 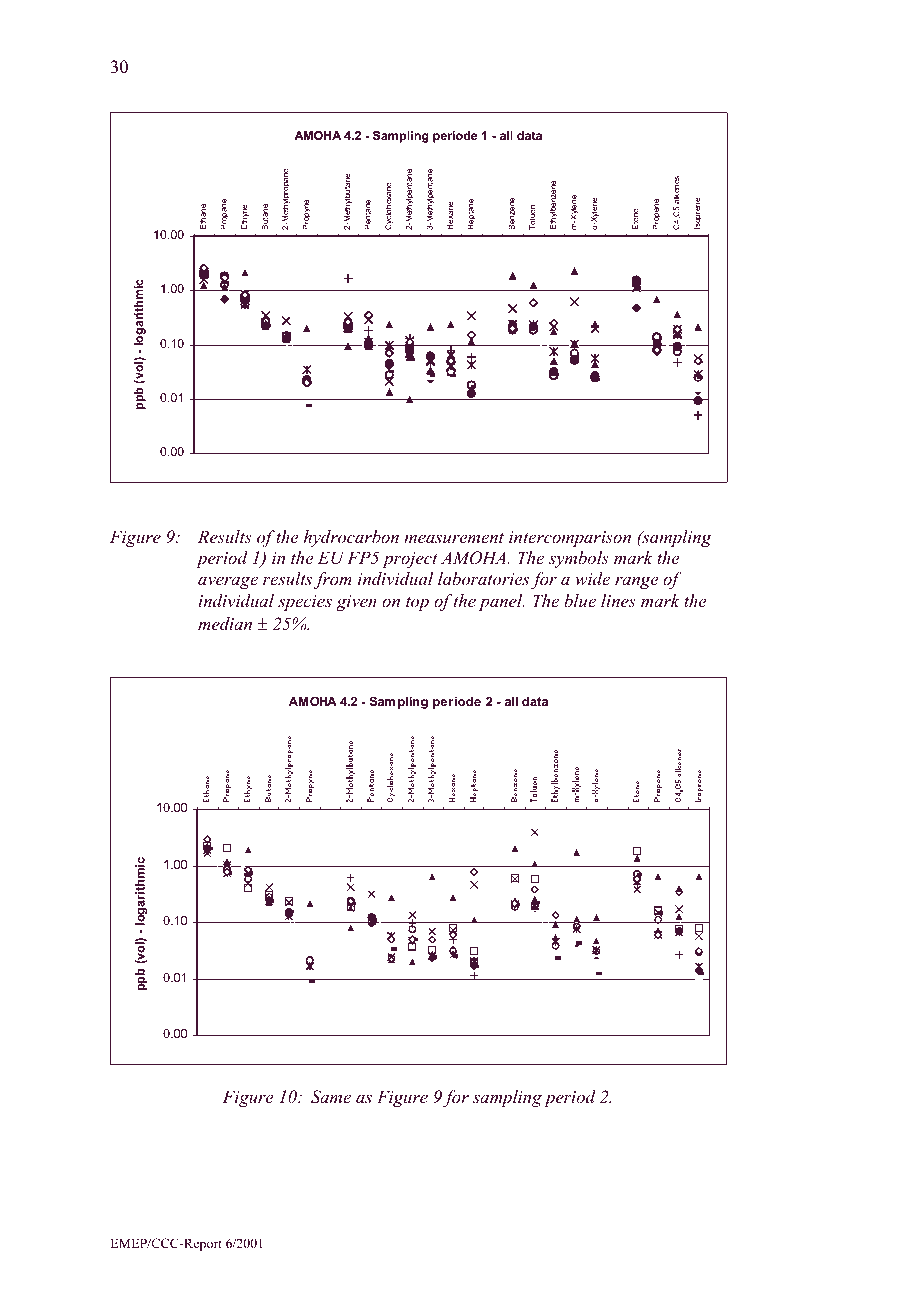 I want to click on median, so click(x=225, y=623).
